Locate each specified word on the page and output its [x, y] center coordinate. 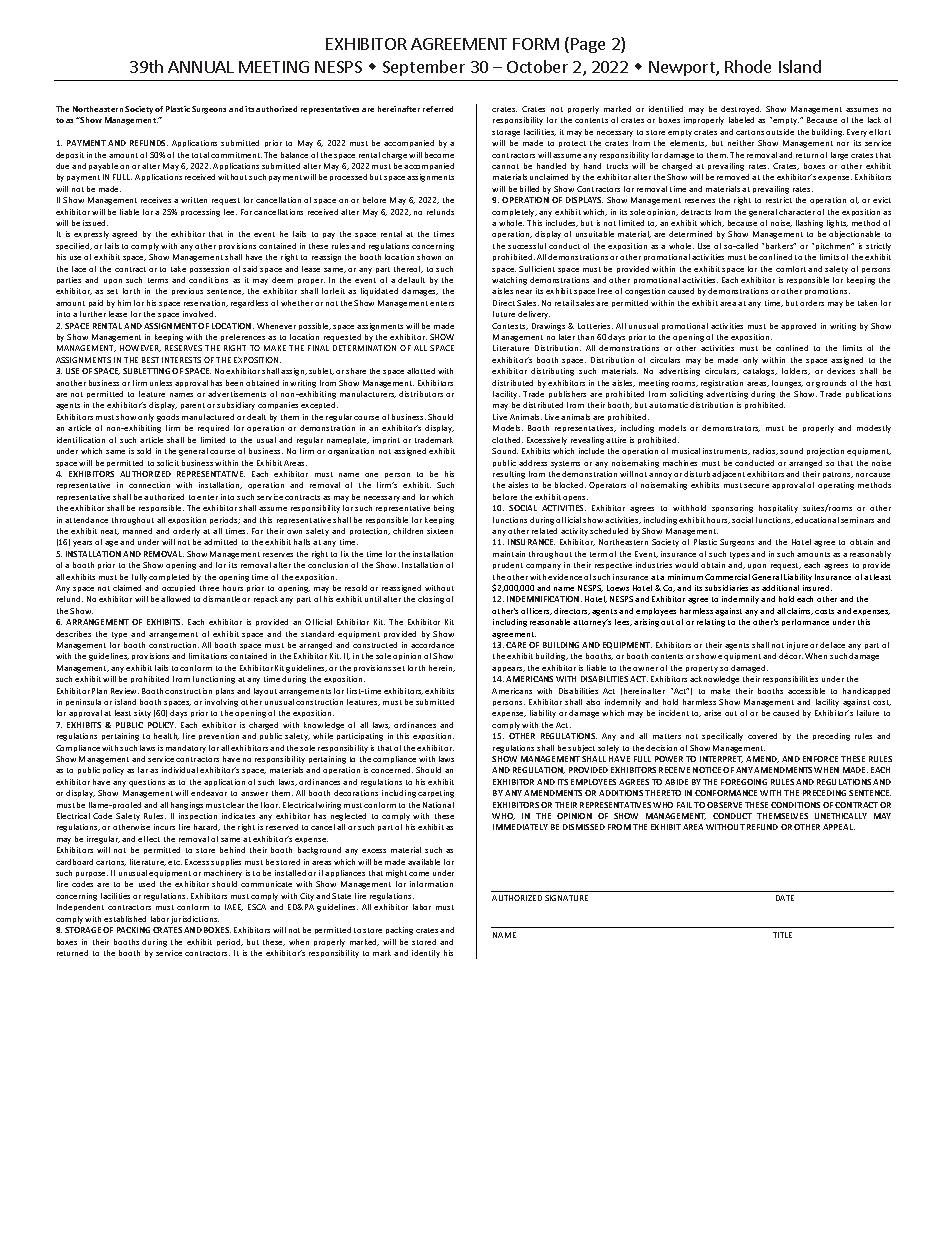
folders [796, 371]
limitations [208, 656]
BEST [150, 360]
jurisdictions [195, 920]
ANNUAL [201, 67]
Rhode [748, 66]
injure [797, 646]
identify [426, 954]
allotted [421, 371]
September [424, 68]
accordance [432, 645]
